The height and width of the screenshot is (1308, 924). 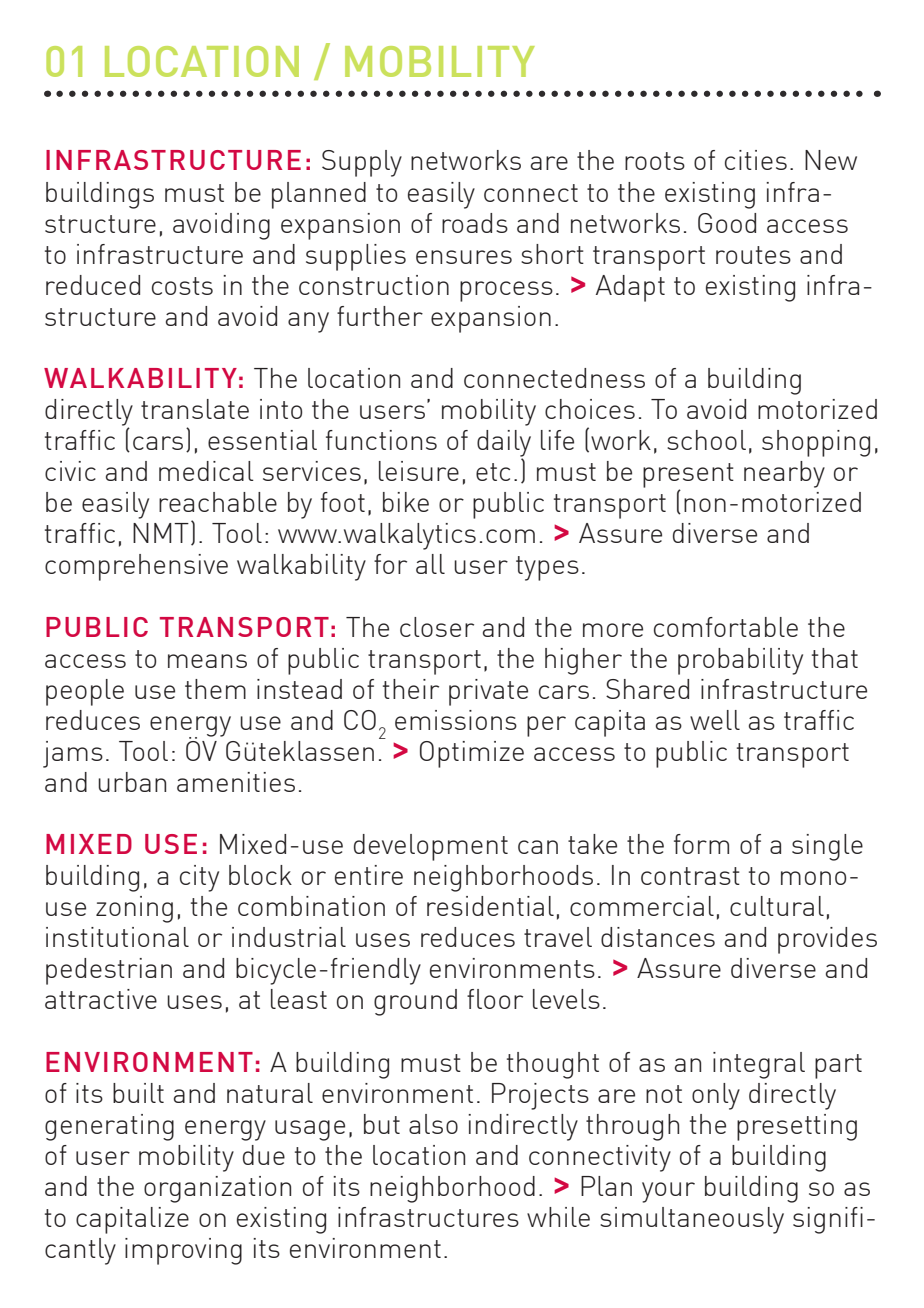 I want to click on costs, so click(x=182, y=286).
